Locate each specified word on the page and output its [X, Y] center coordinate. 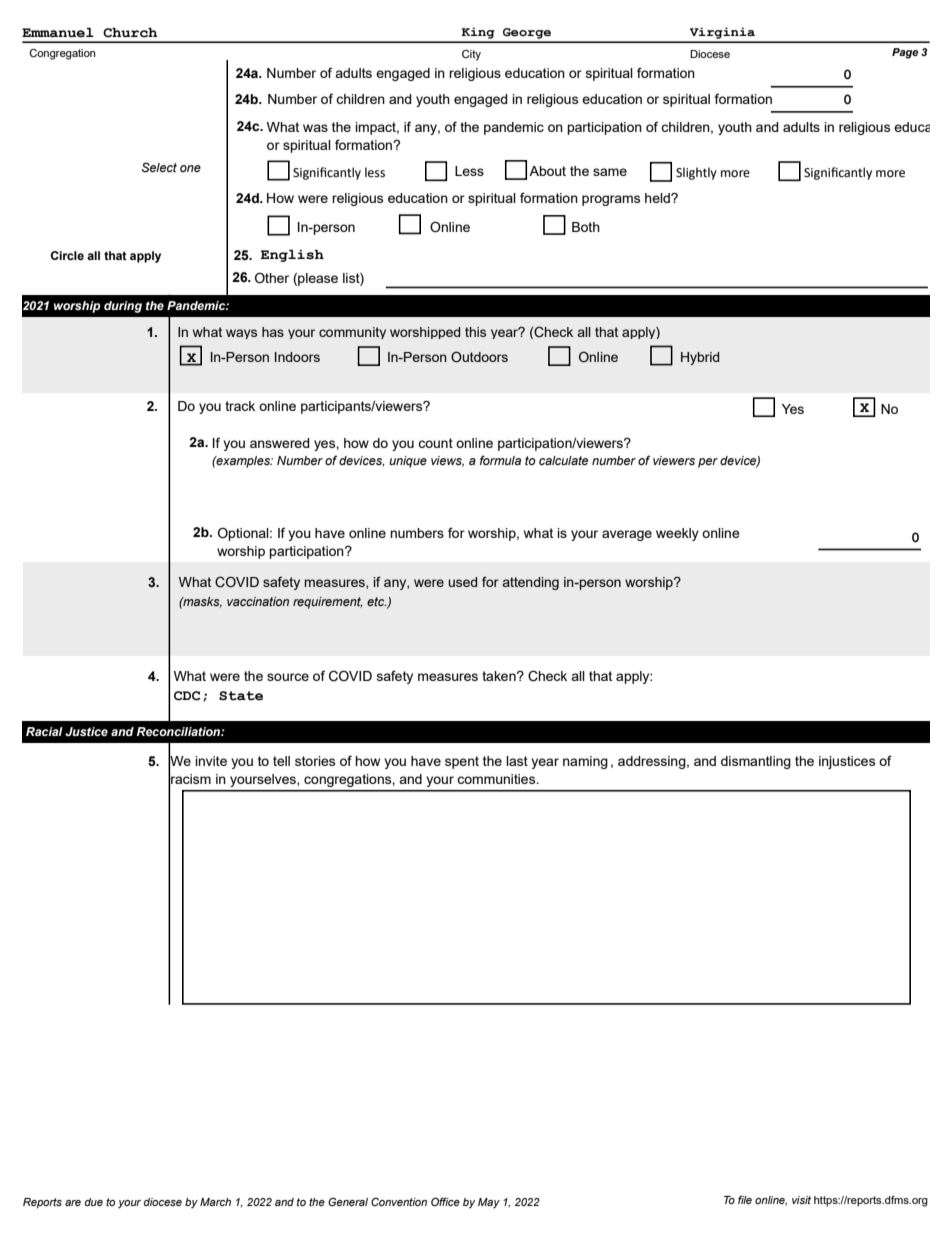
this [475, 332]
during [123, 307]
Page [905, 53]
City [471, 55]
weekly [677, 534]
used [462, 582]
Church [130, 33]
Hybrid [700, 358]
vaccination [258, 601]
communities [497, 779]
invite [211, 761]
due [94, 1202]
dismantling [756, 762]
